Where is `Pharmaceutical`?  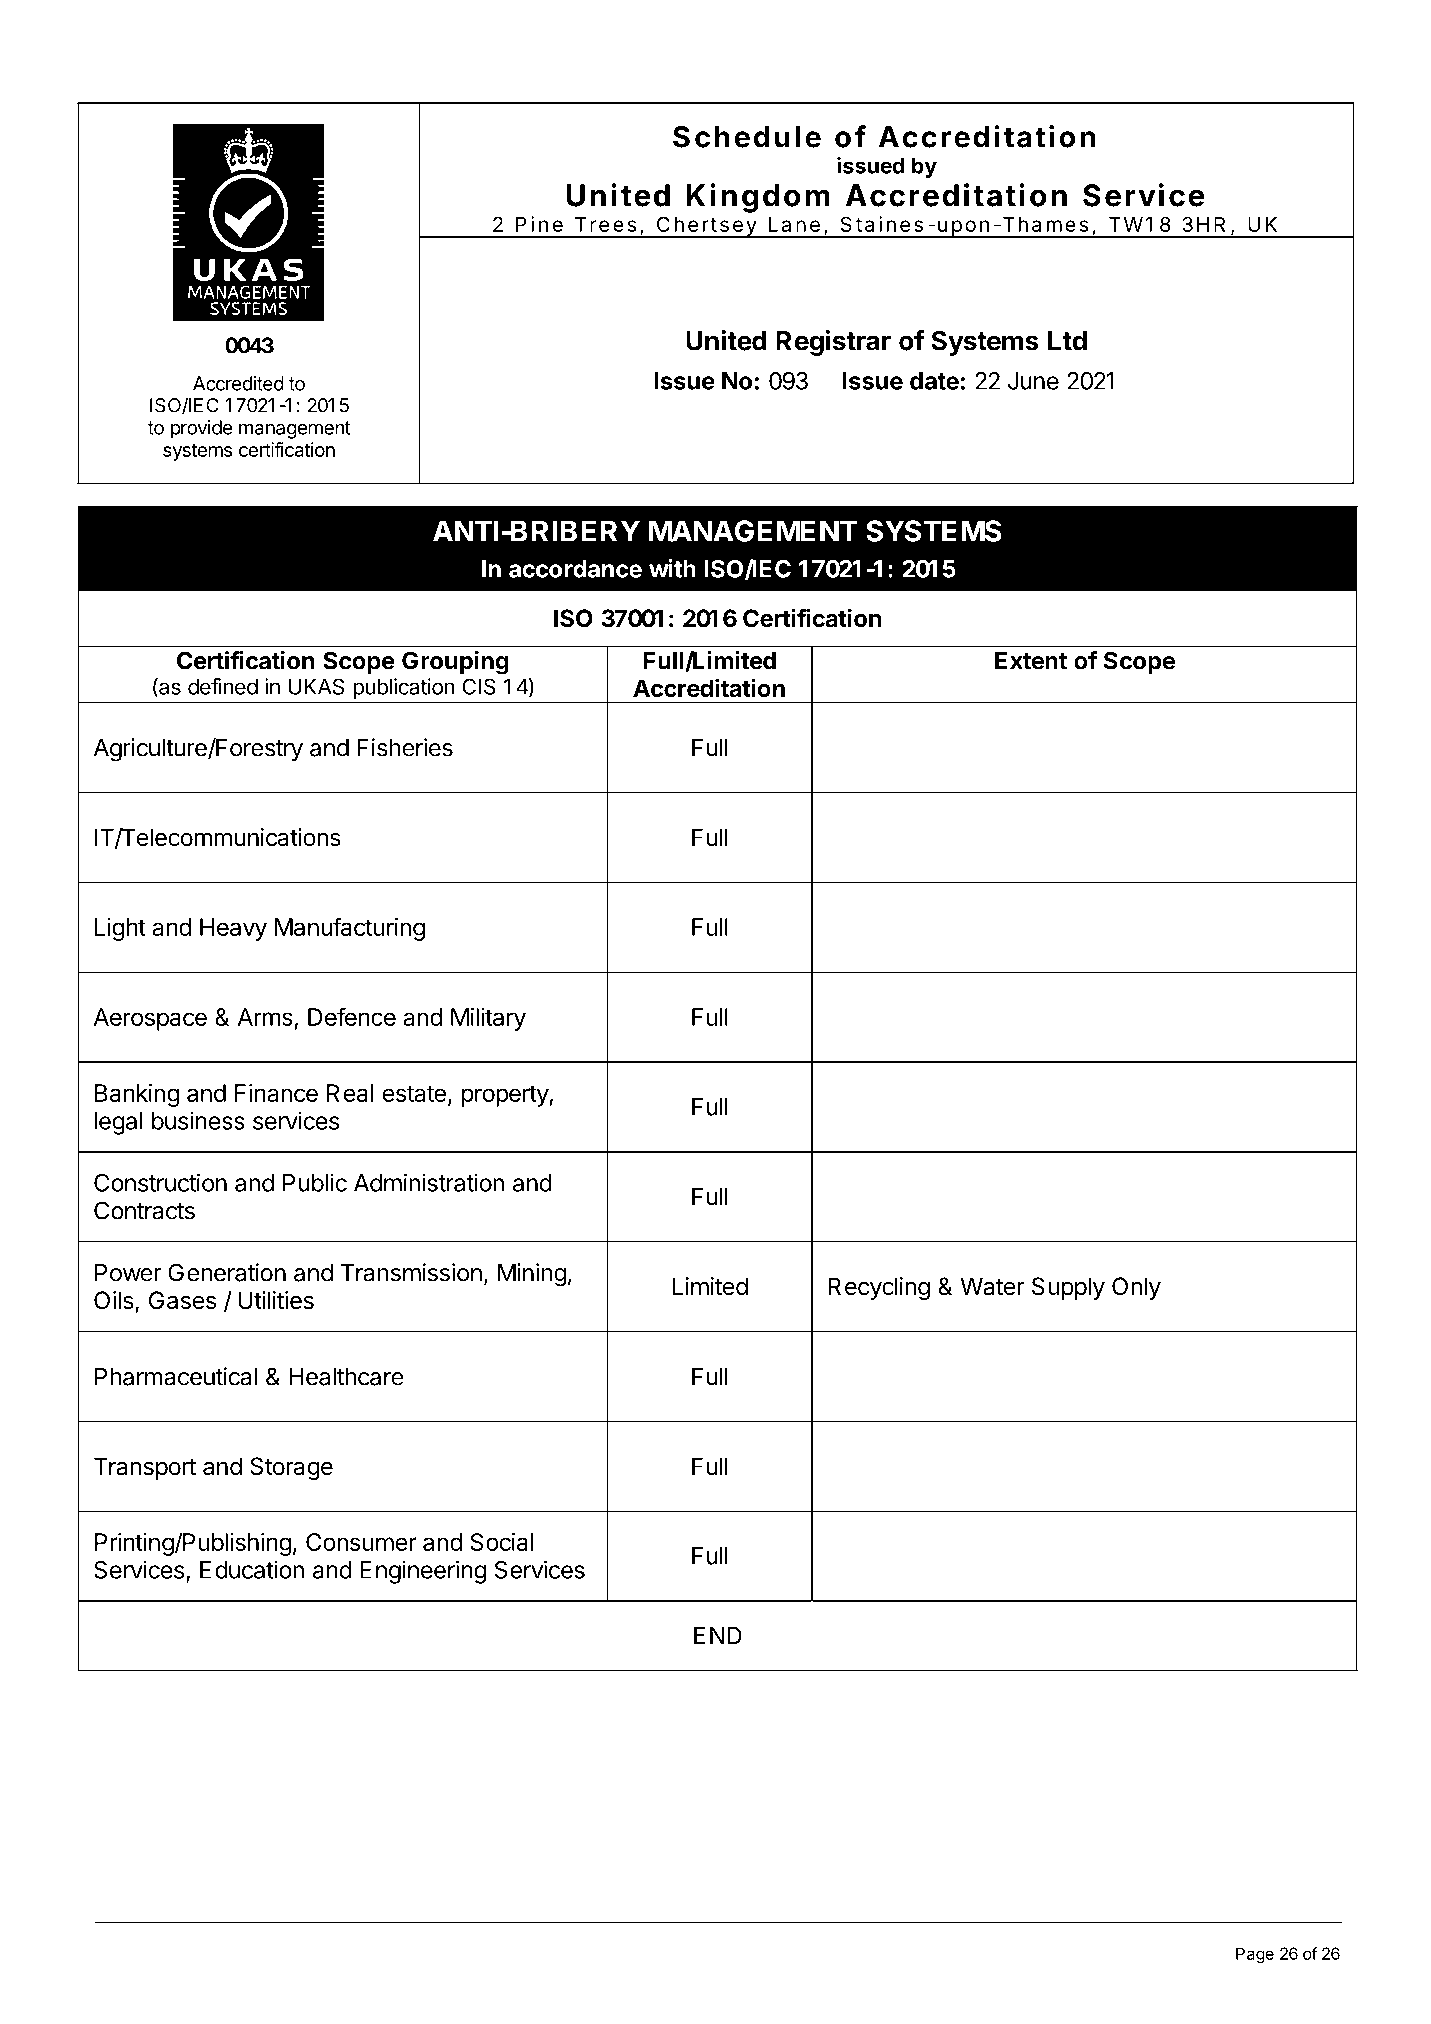 Pharmaceutical is located at coordinates (176, 1376).
